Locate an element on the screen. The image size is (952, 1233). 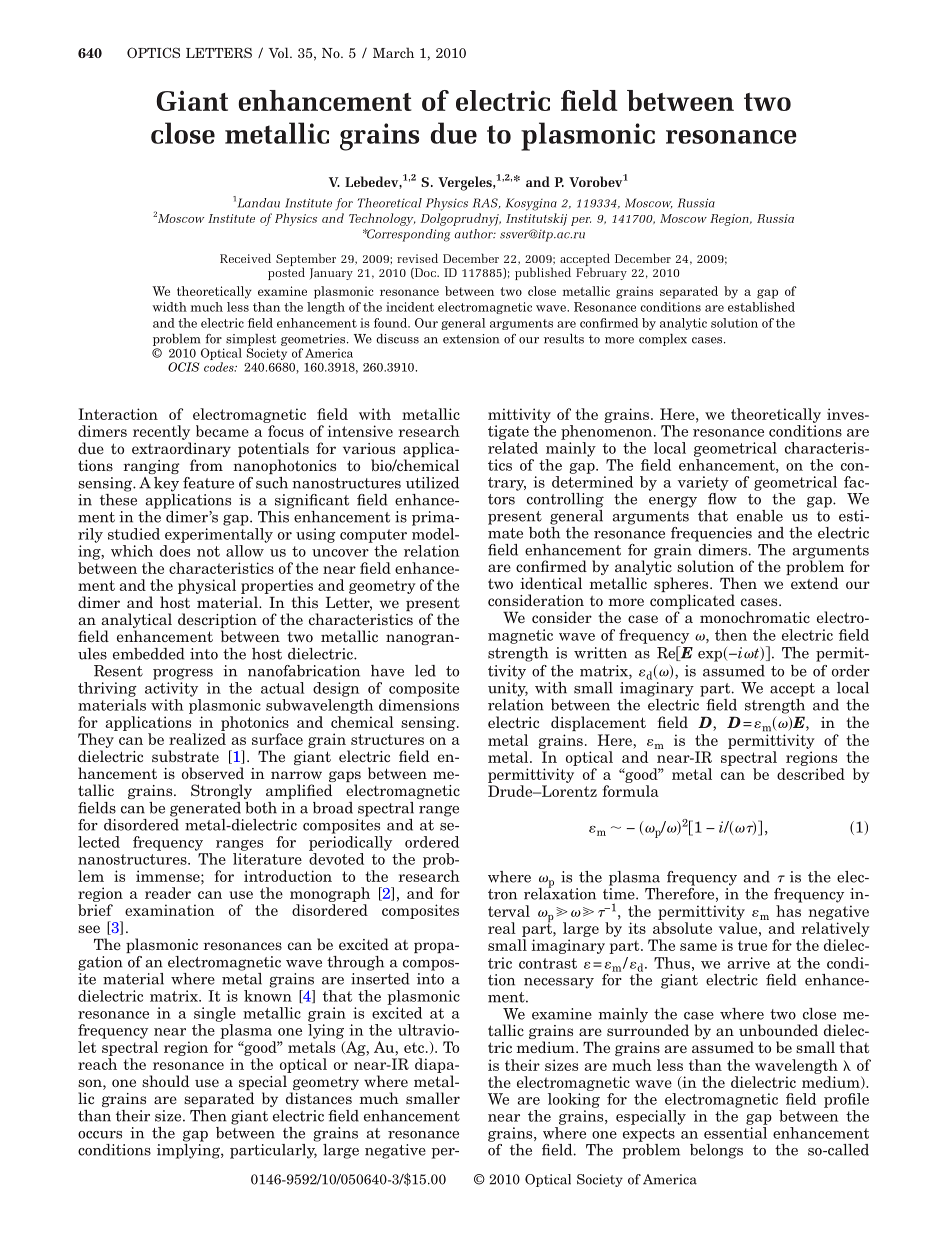
physical is located at coordinates (207, 586).
